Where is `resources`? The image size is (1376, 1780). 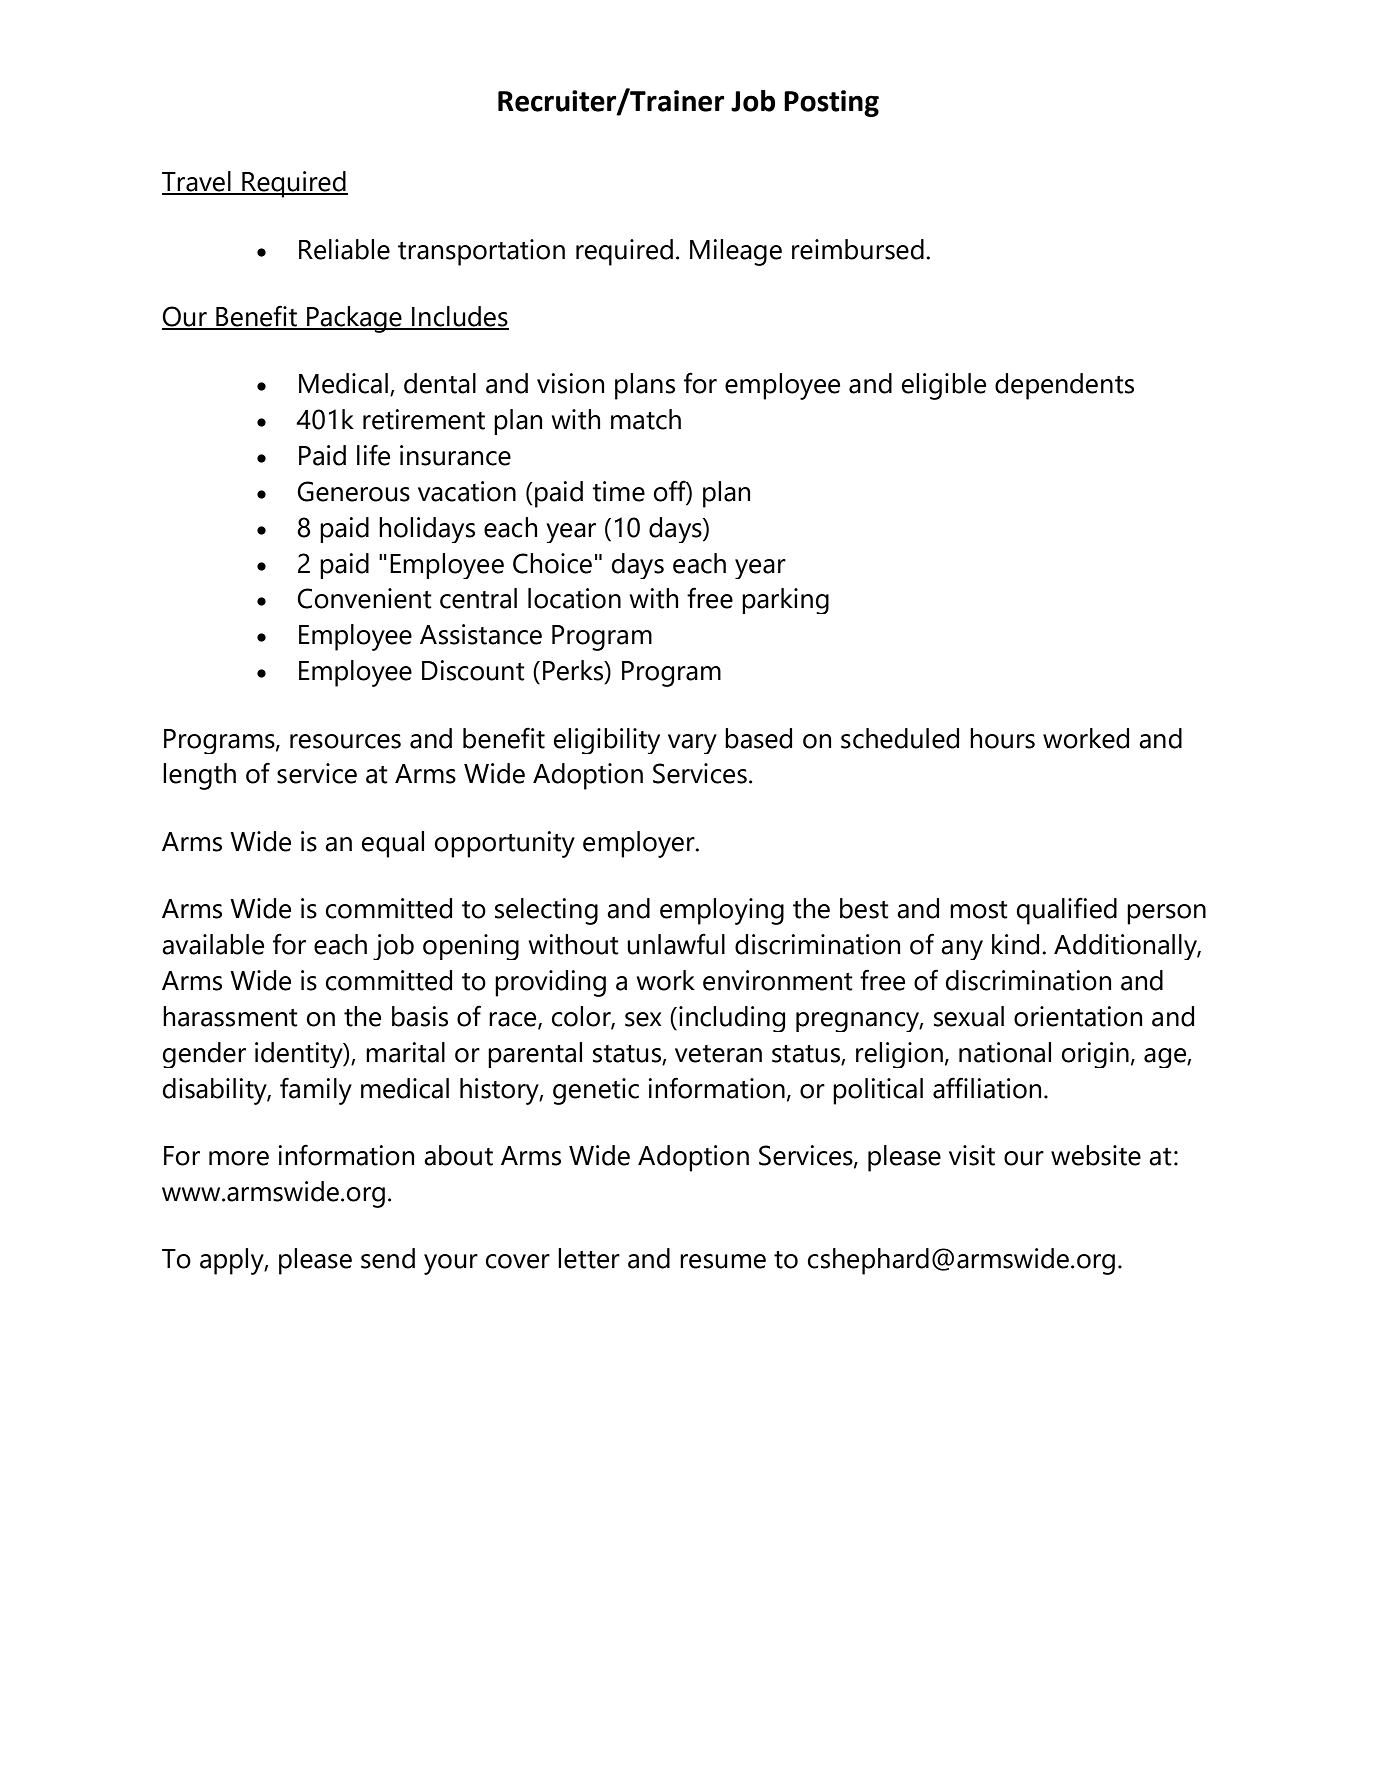 resources is located at coordinates (345, 741).
